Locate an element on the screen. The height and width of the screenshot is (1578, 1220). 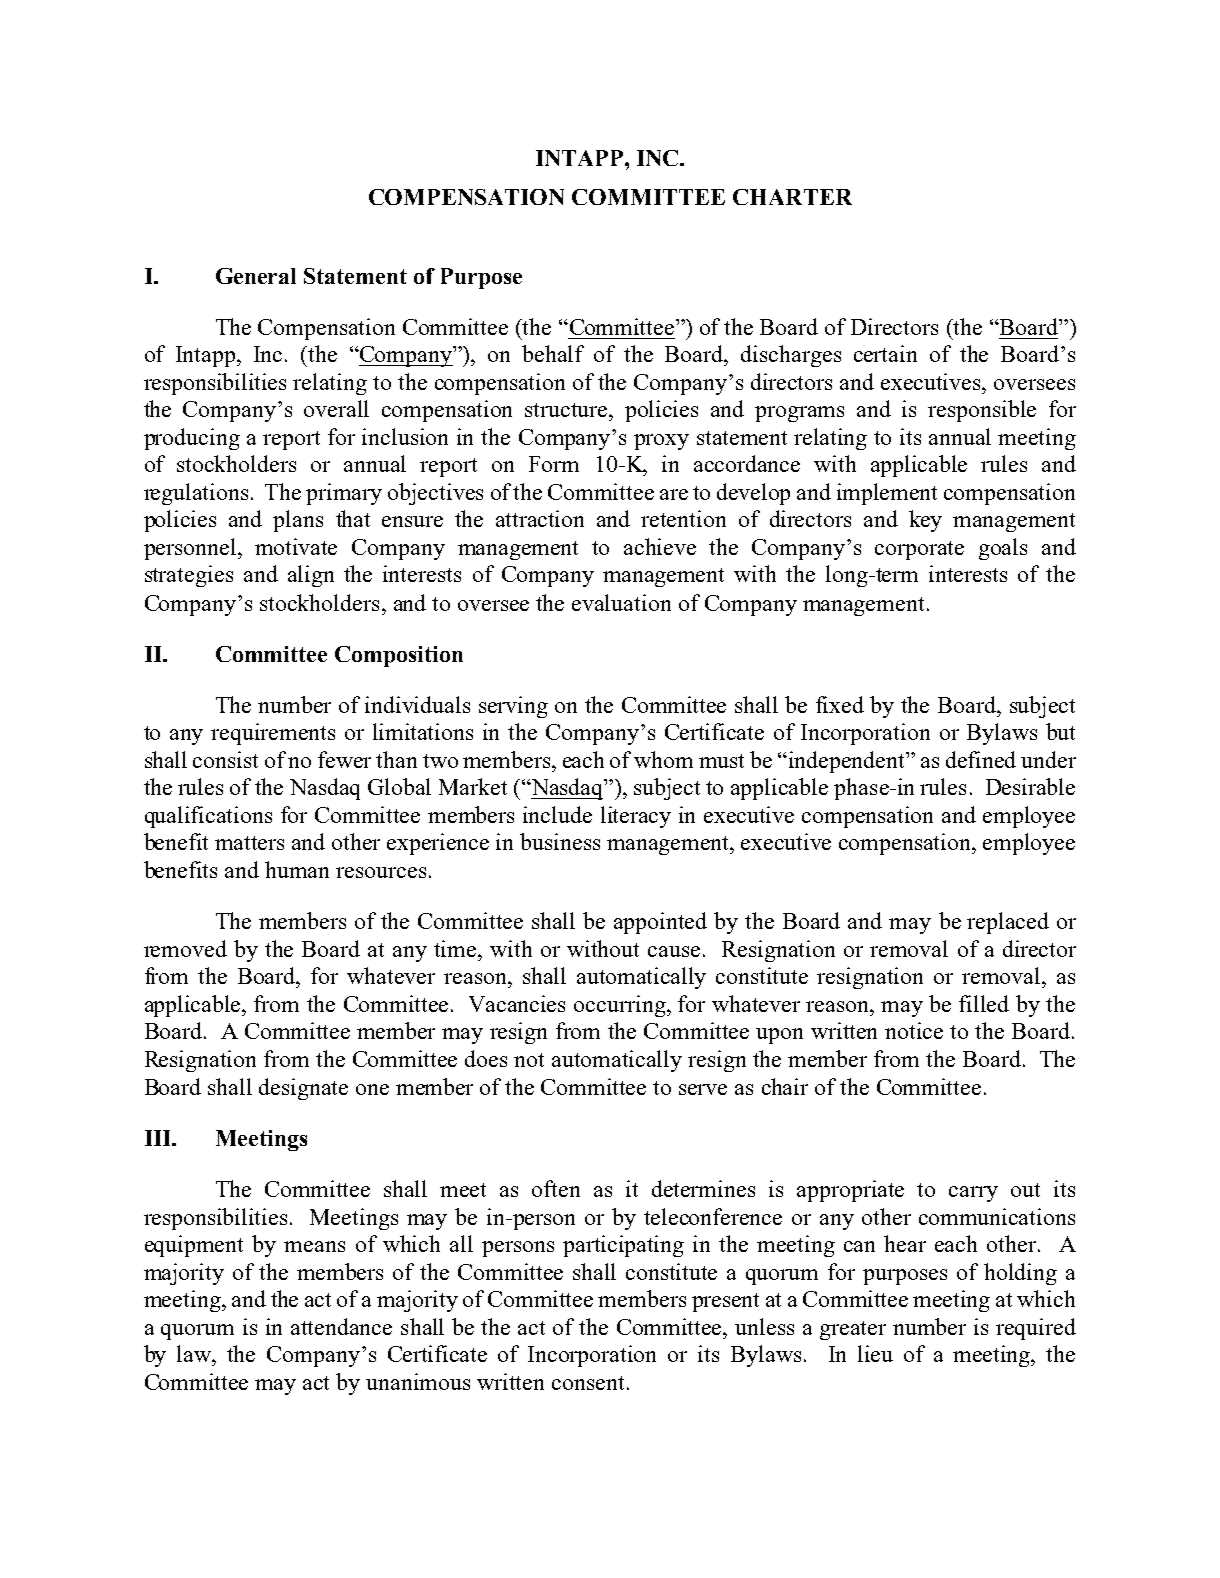
attendance is located at coordinates (341, 1326).
